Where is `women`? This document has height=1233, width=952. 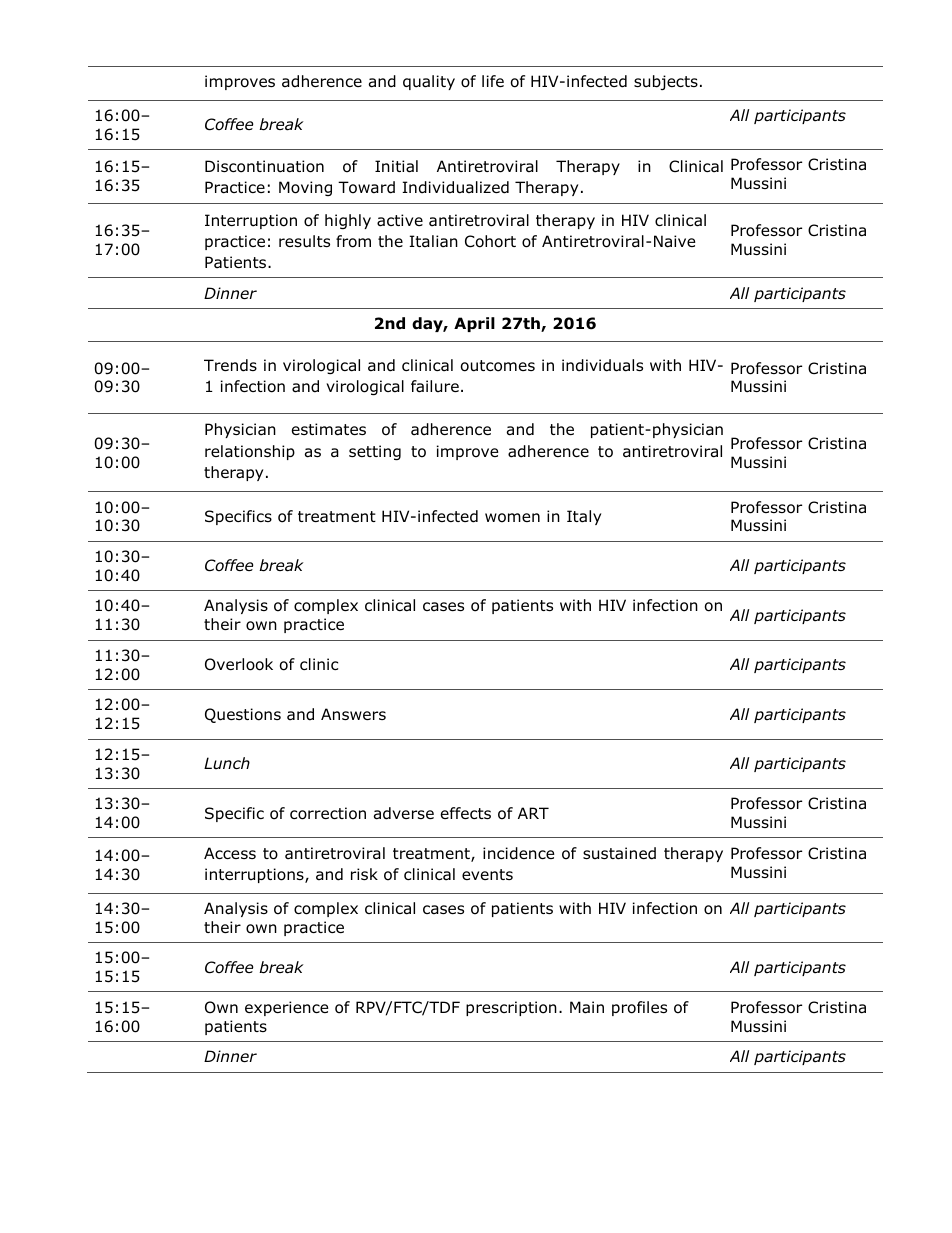
women is located at coordinates (512, 518).
